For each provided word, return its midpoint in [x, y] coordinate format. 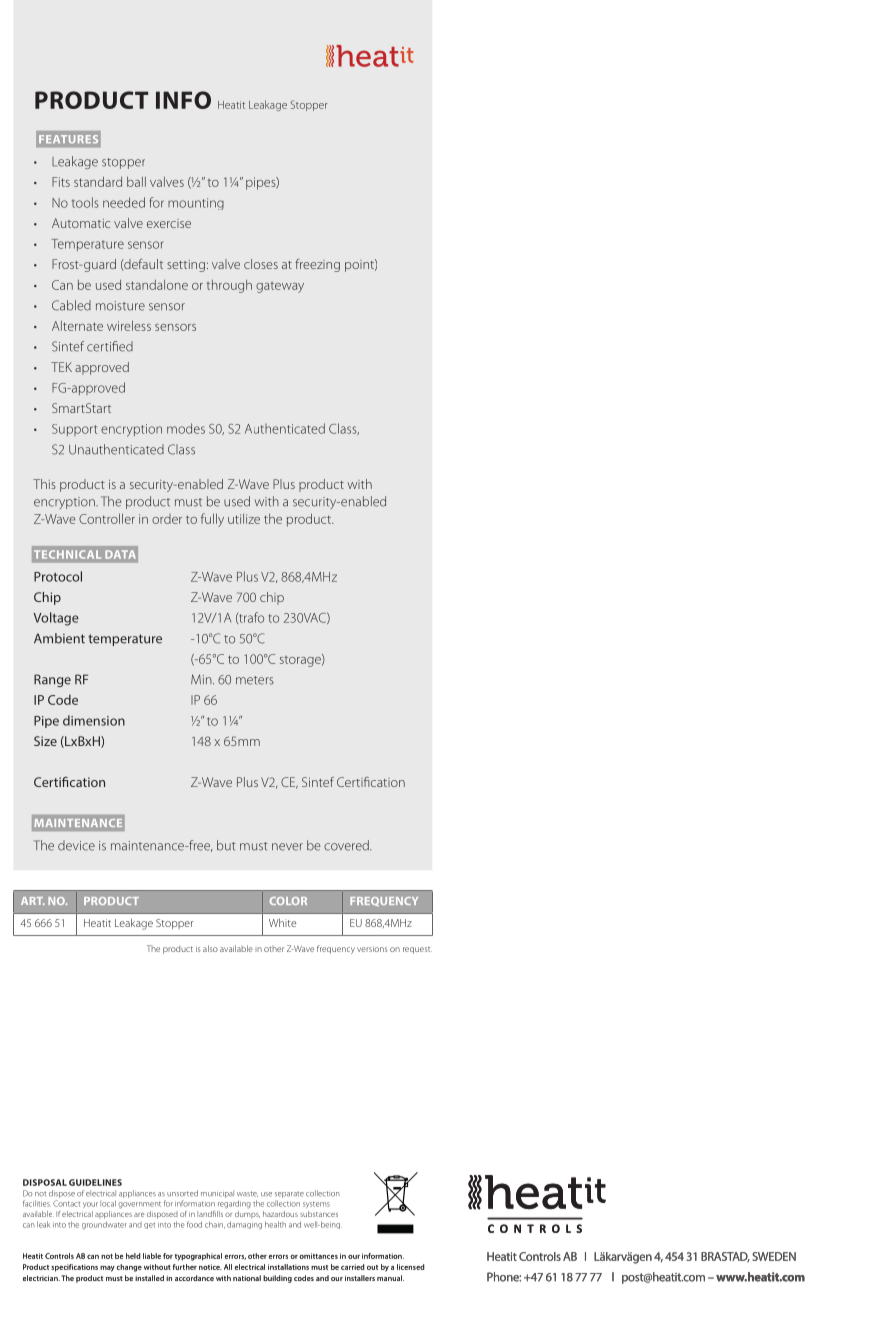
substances [319, 1214]
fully [212, 520]
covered [347, 845]
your [90, 1205]
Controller [107, 518]
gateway [280, 287]
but [226, 845]
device [76, 845]
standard [98, 181]
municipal [217, 1194]
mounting [196, 204]
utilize [244, 519]
